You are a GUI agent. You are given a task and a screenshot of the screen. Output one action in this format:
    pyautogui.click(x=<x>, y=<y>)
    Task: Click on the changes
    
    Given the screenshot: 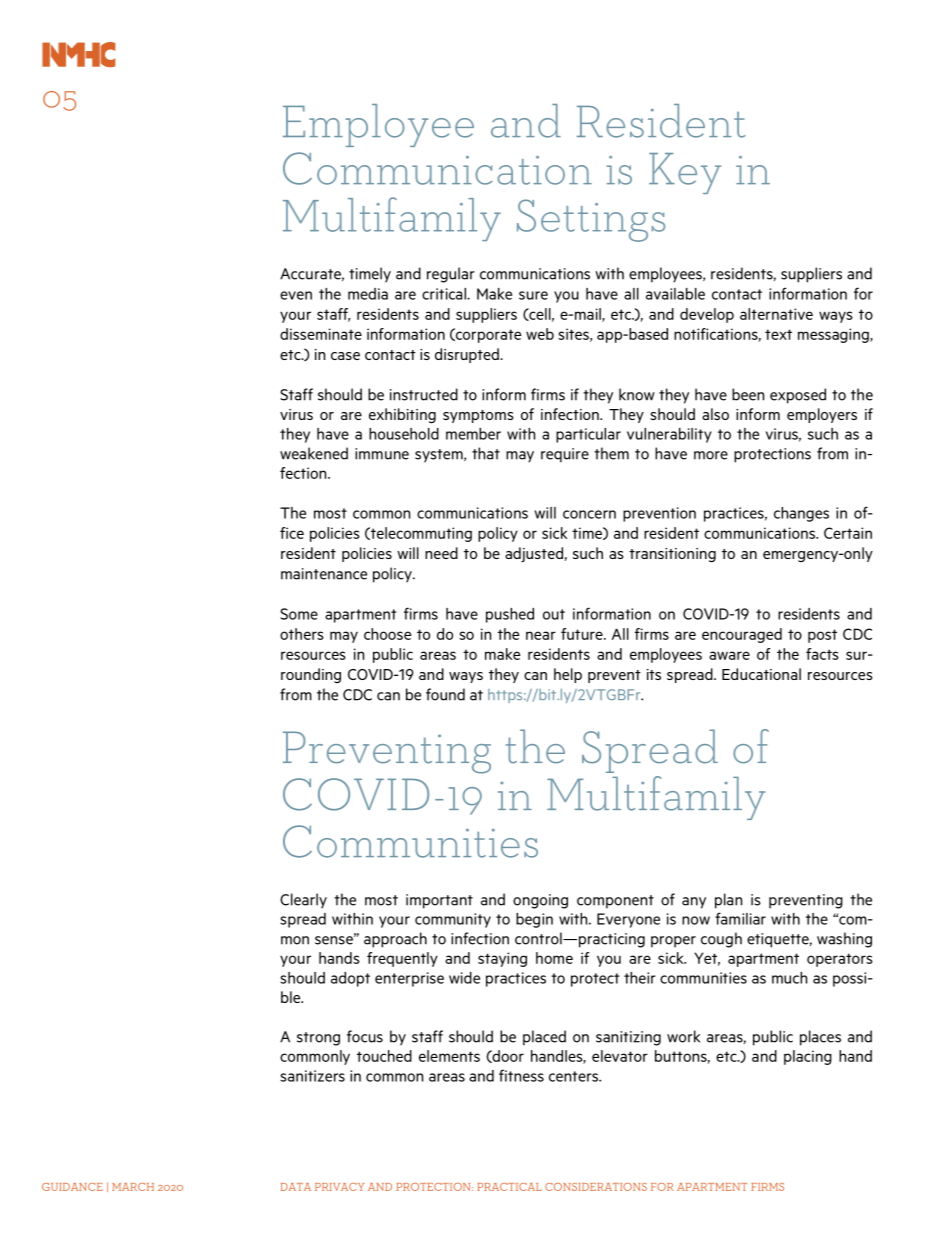 What is the action you would take?
    pyautogui.click(x=801, y=514)
